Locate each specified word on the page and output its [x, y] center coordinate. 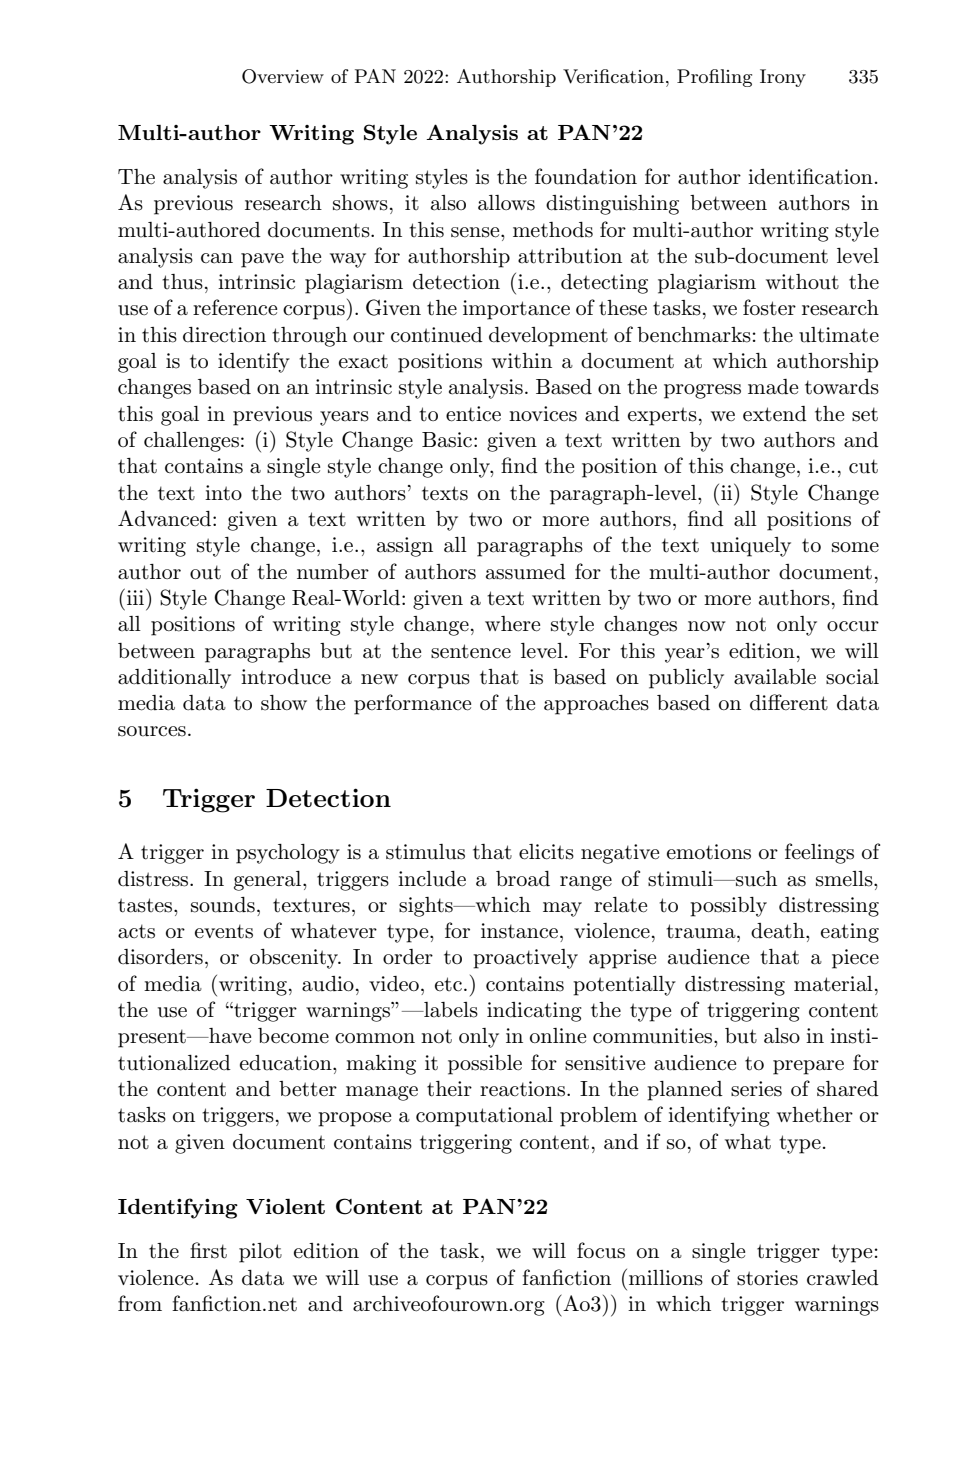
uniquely [751, 547]
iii [137, 597]
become [293, 1036]
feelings [819, 853]
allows [506, 203]
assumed [526, 572]
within [522, 361]
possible [485, 1065]
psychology [288, 854]
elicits [546, 852]
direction [224, 335]
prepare [808, 1067]
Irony [783, 78]
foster [769, 307]
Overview [283, 76]
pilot [260, 1253]
